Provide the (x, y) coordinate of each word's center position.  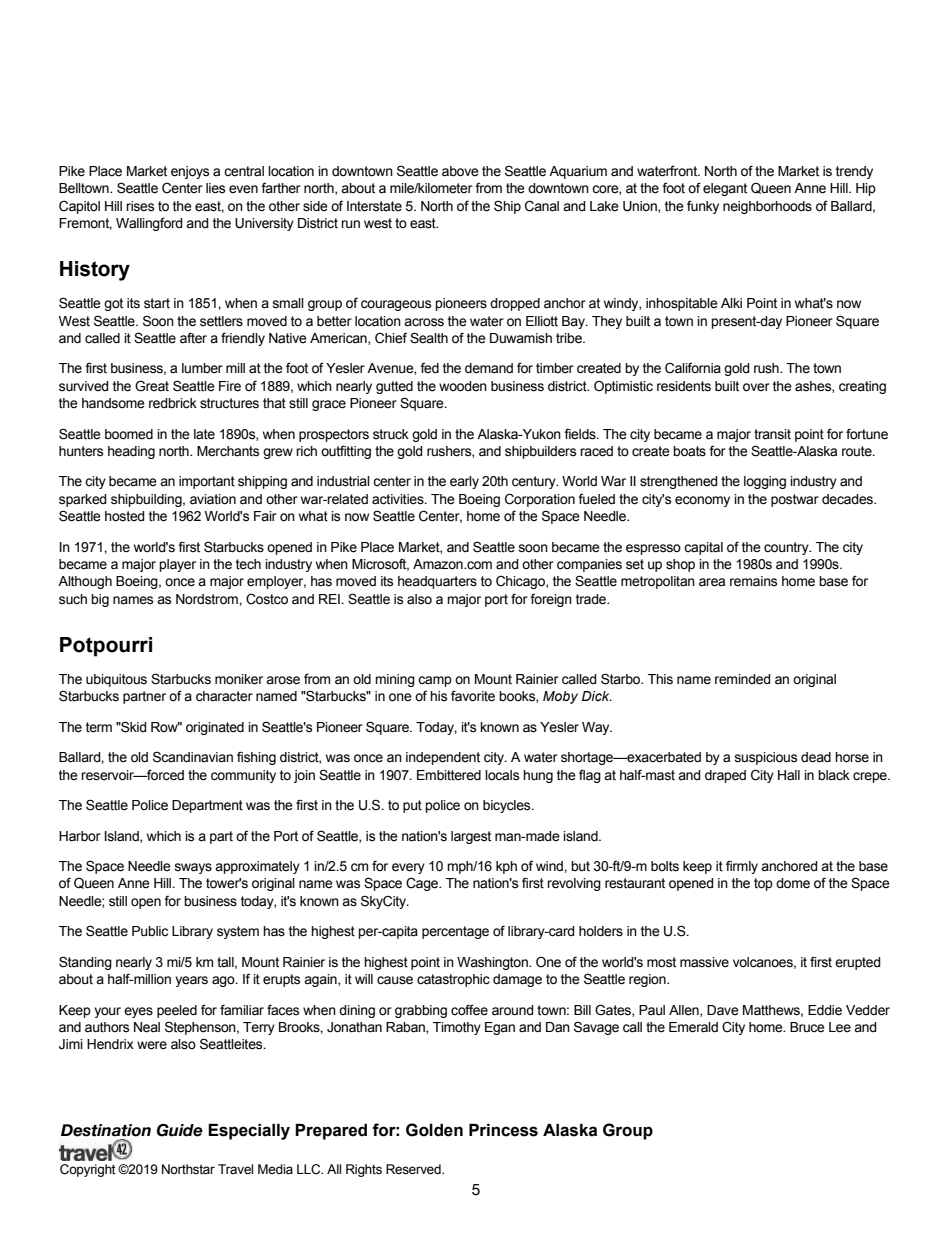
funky (703, 207)
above (460, 171)
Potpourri (106, 647)
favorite (473, 696)
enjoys (190, 172)
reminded (743, 679)
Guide (180, 1130)
